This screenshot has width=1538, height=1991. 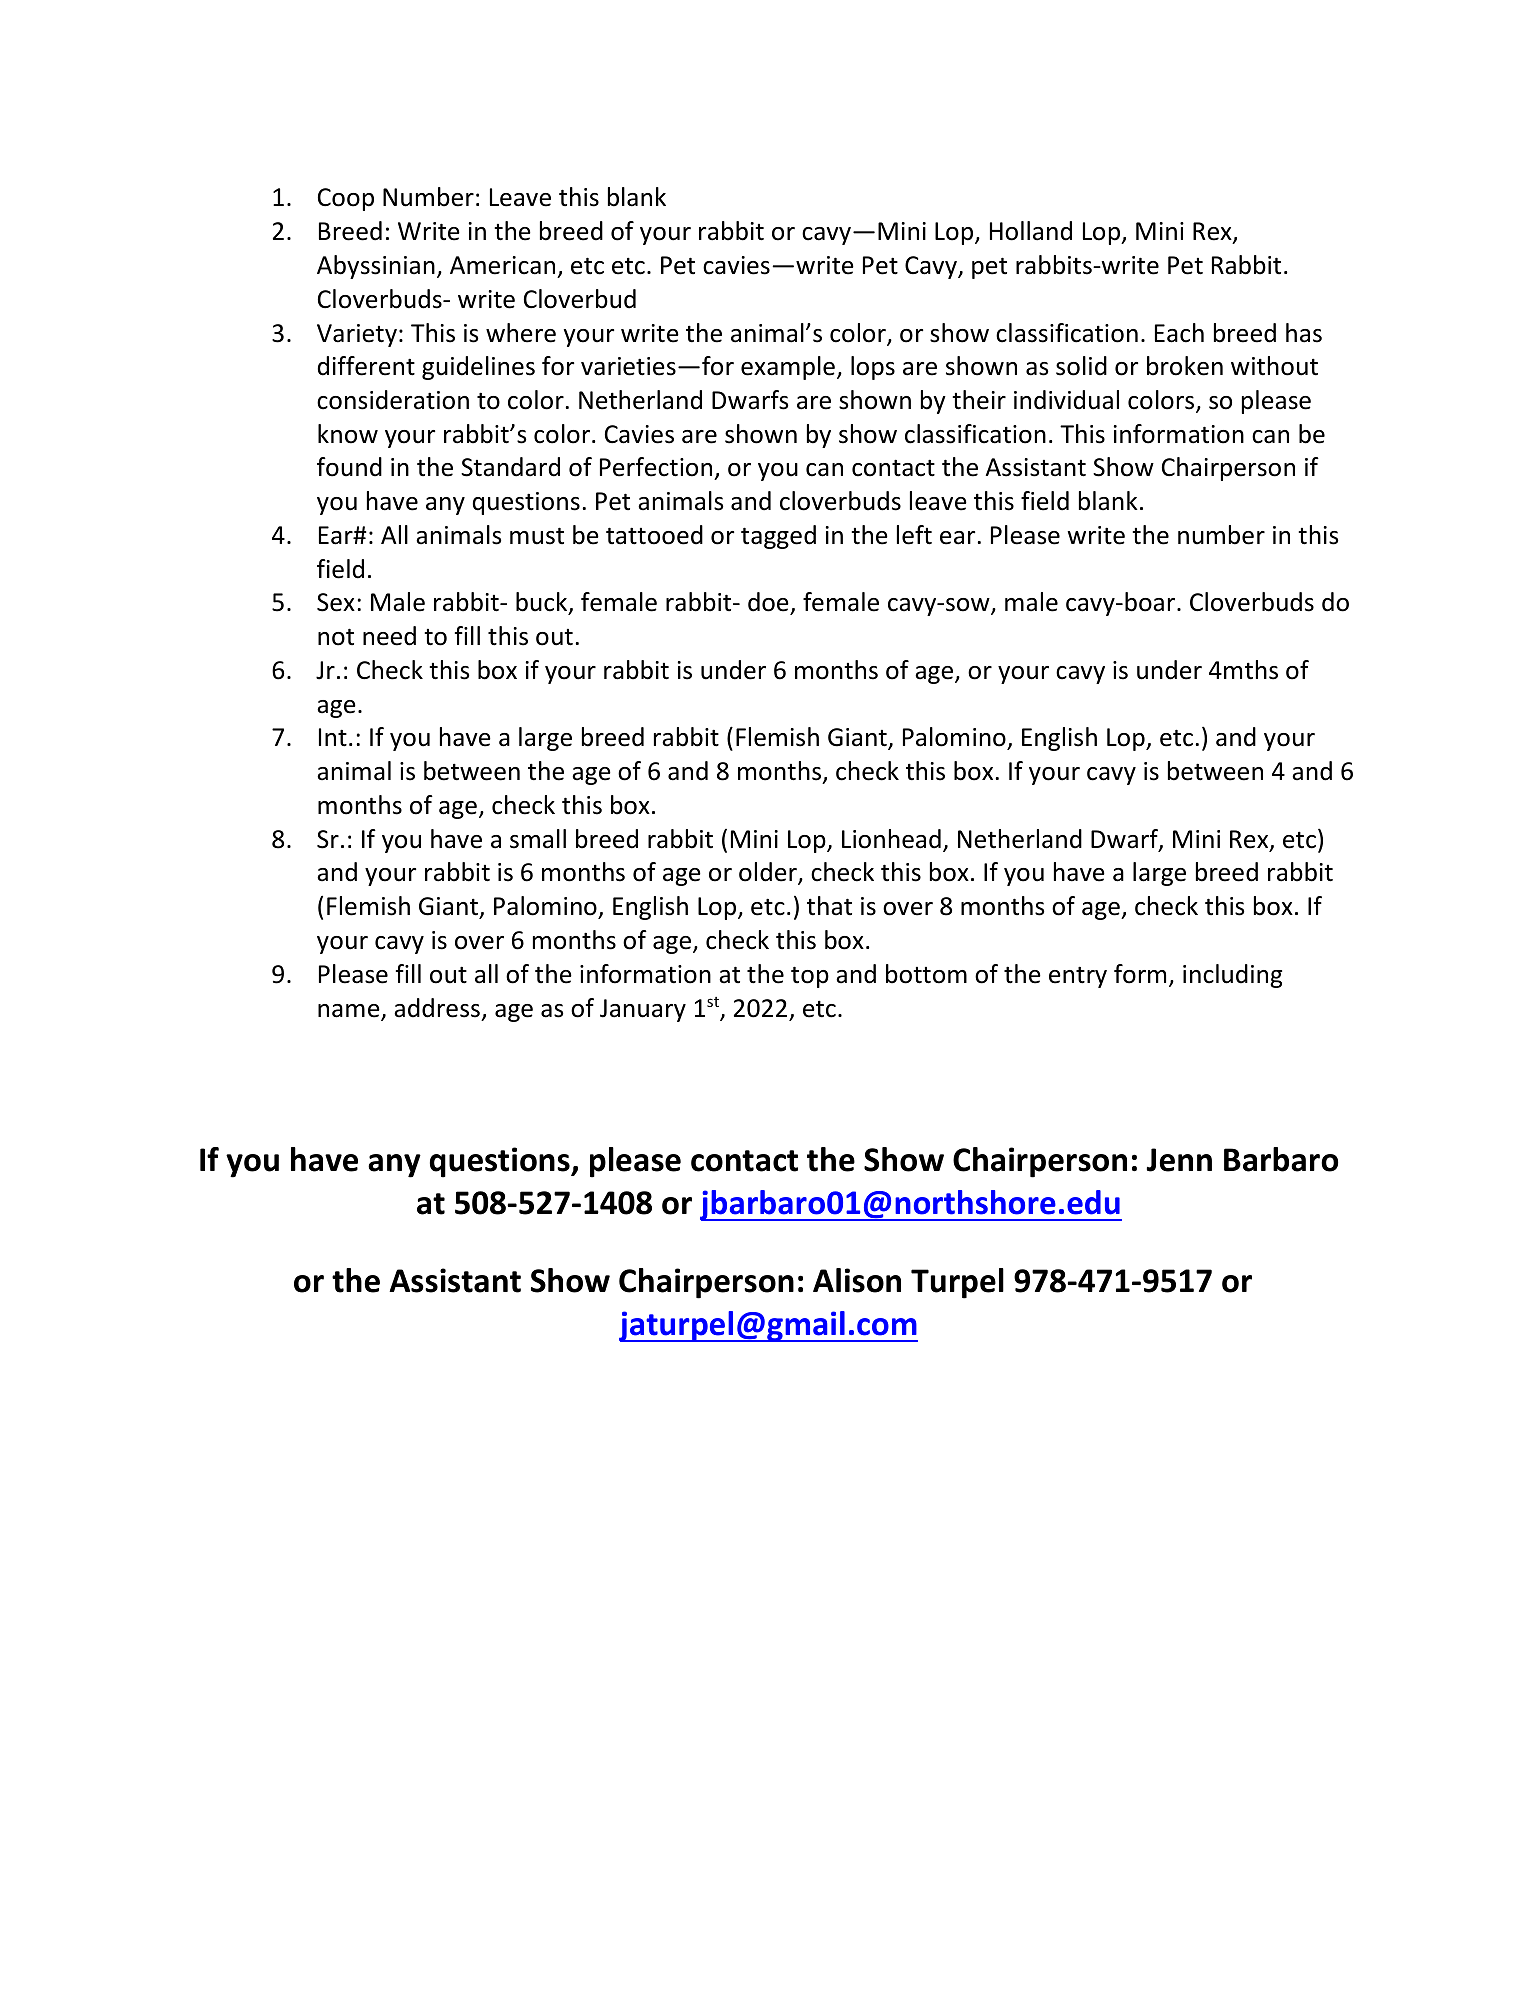 What do you see at coordinates (1179, 333) in the screenshot?
I see `Each` at bounding box center [1179, 333].
